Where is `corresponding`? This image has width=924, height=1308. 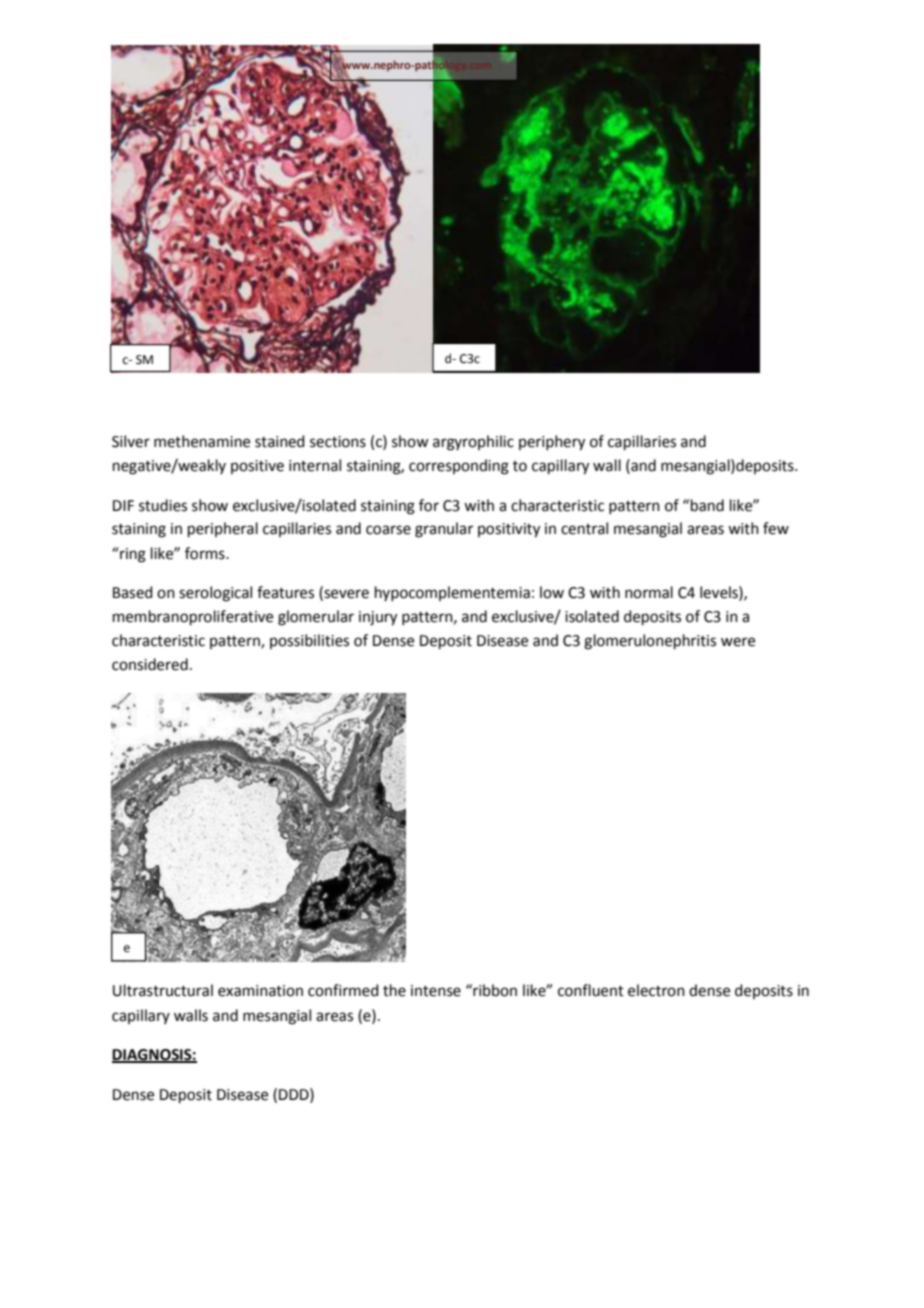 corresponding is located at coordinates (459, 467).
